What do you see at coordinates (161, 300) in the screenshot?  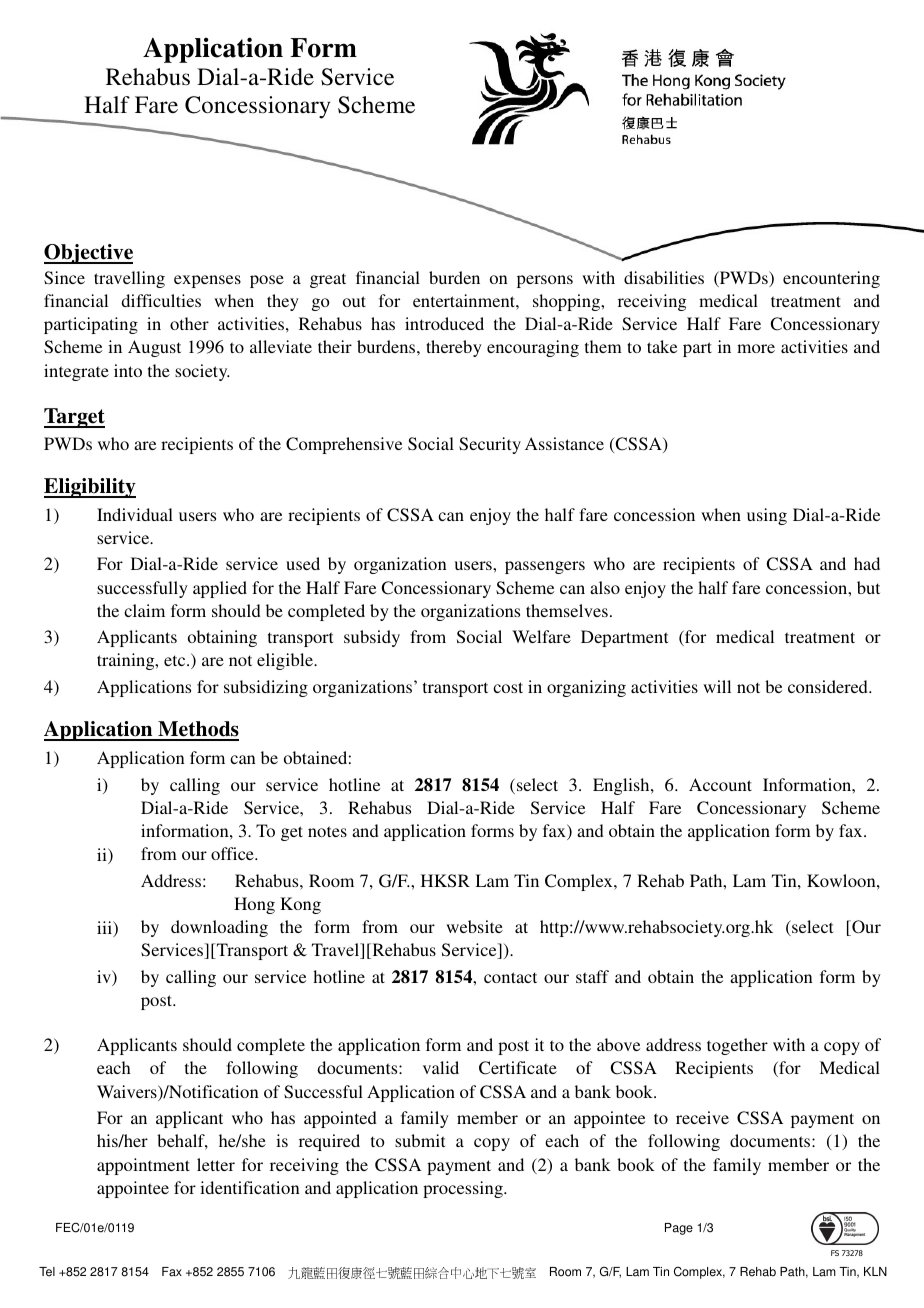 I see `difficulties` at bounding box center [161, 300].
